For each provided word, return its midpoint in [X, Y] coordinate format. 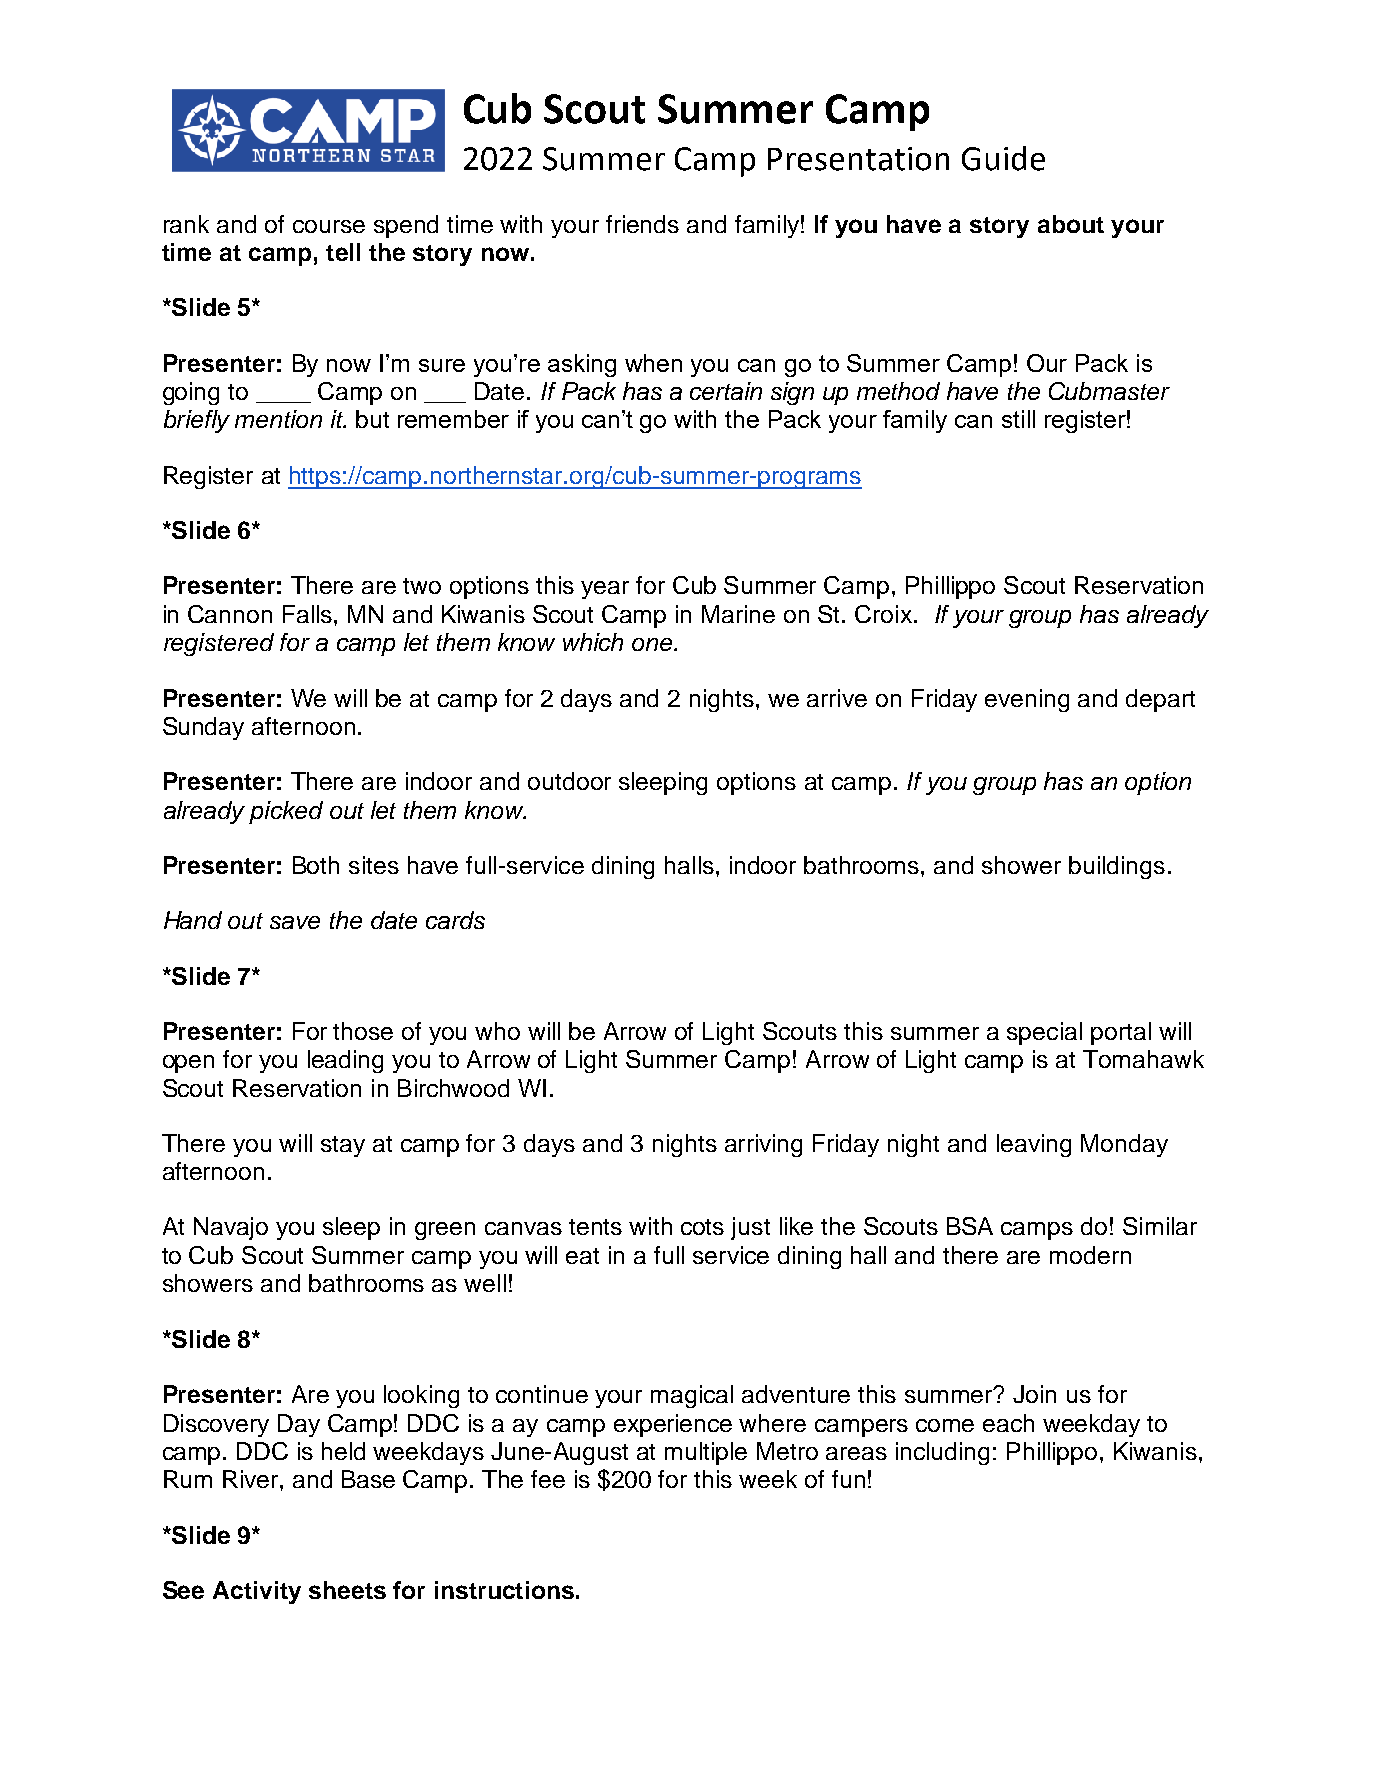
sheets [347, 1590]
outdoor [569, 781]
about [1071, 224]
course [329, 226]
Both [316, 865]
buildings [1117, 867]
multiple [706, 1453]
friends [642, 224]
